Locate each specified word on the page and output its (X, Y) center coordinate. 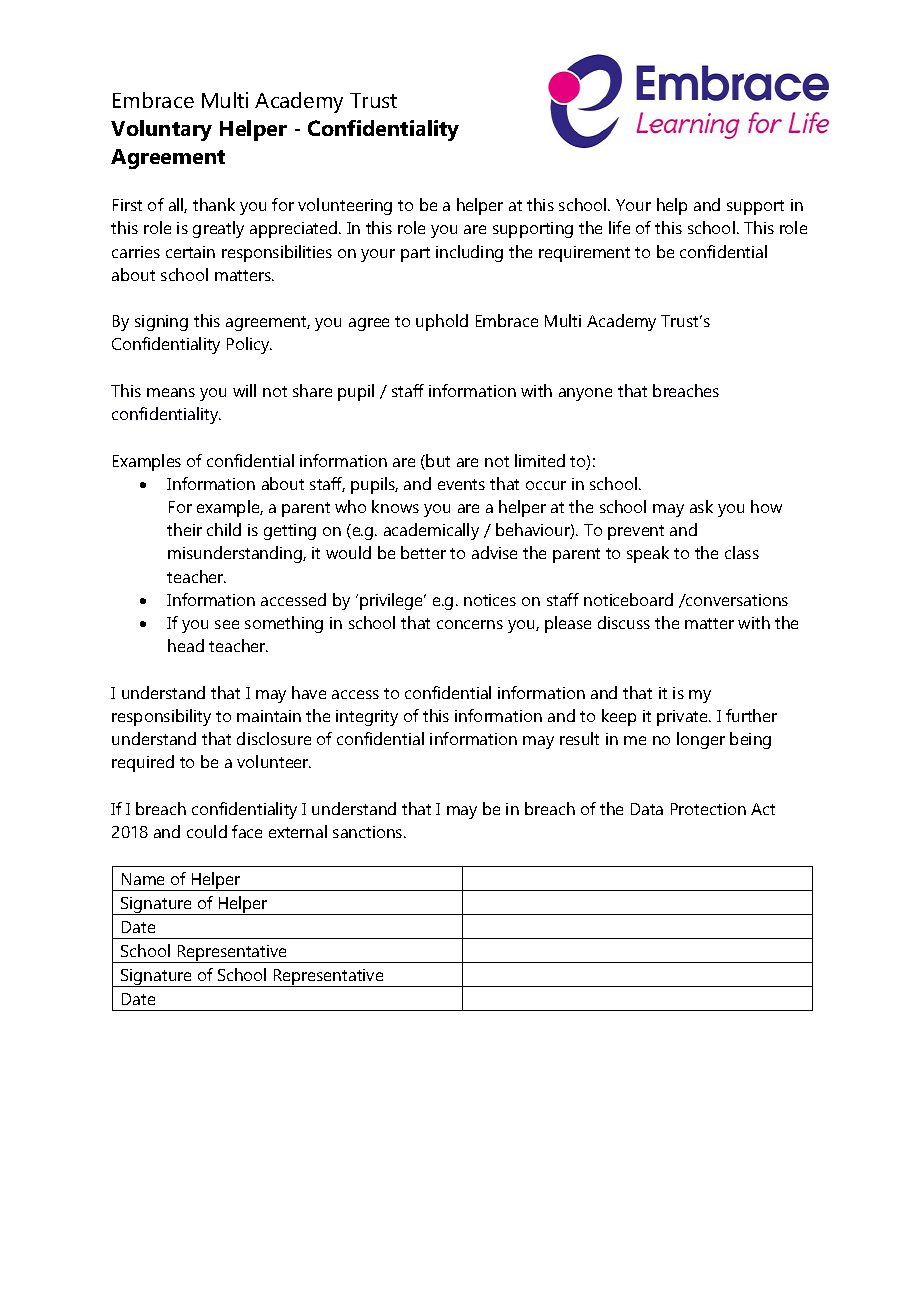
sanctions (369, 832)
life (619, 227)
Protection (708, 809)
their (184, 529)
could (207, 831)
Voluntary (161, 130)
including (469, 253)
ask (701, 506)
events (461, 484)
